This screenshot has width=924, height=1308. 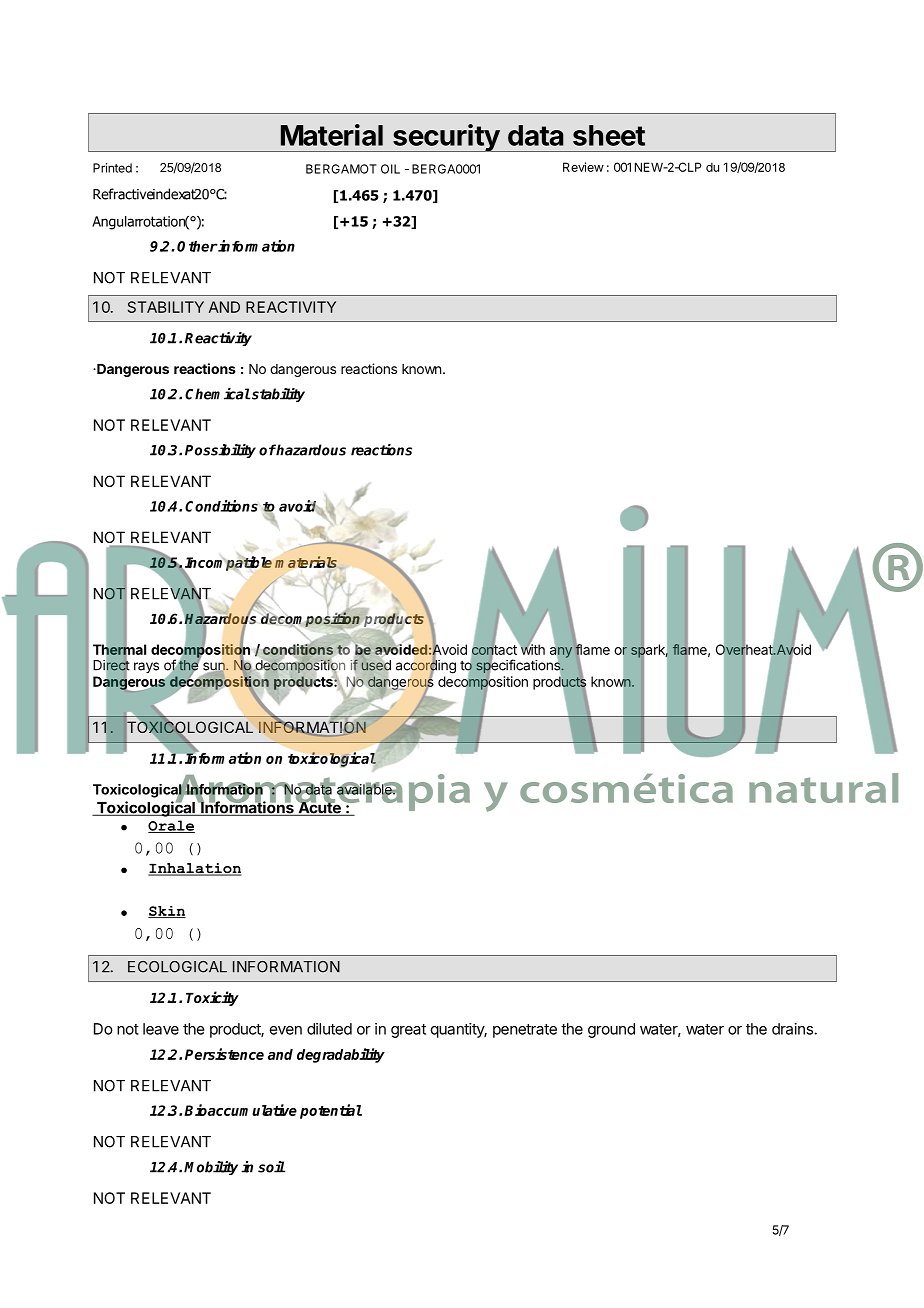 What do you see at coordinates (220, 451) in the screenshot?
I see `Possibility` at bounding box center [220, 451].
